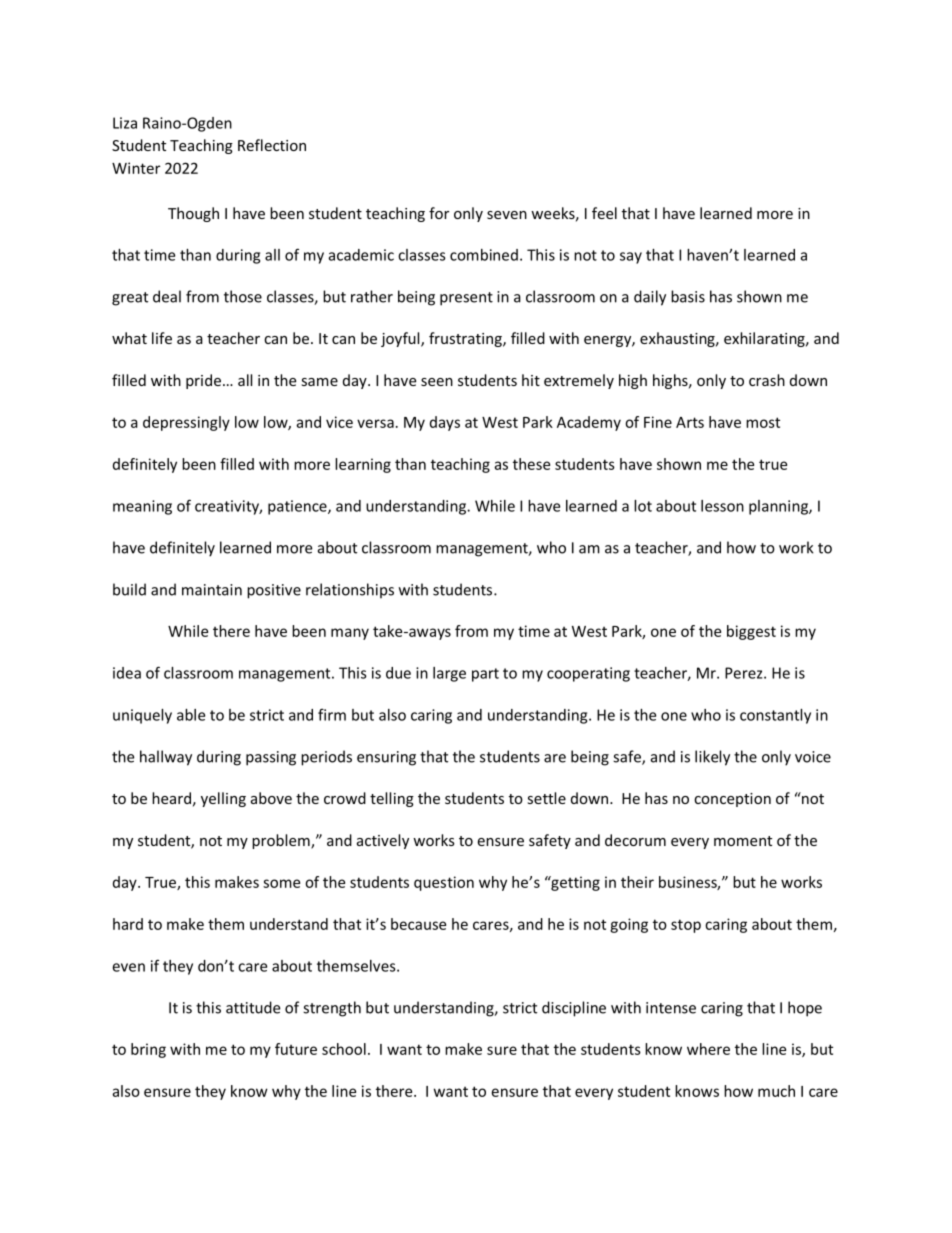 This image has height=1233, width=952. What do you see at coordinates (604, 213) in the image?
I see `feel` at bounding box center [604, 213].
